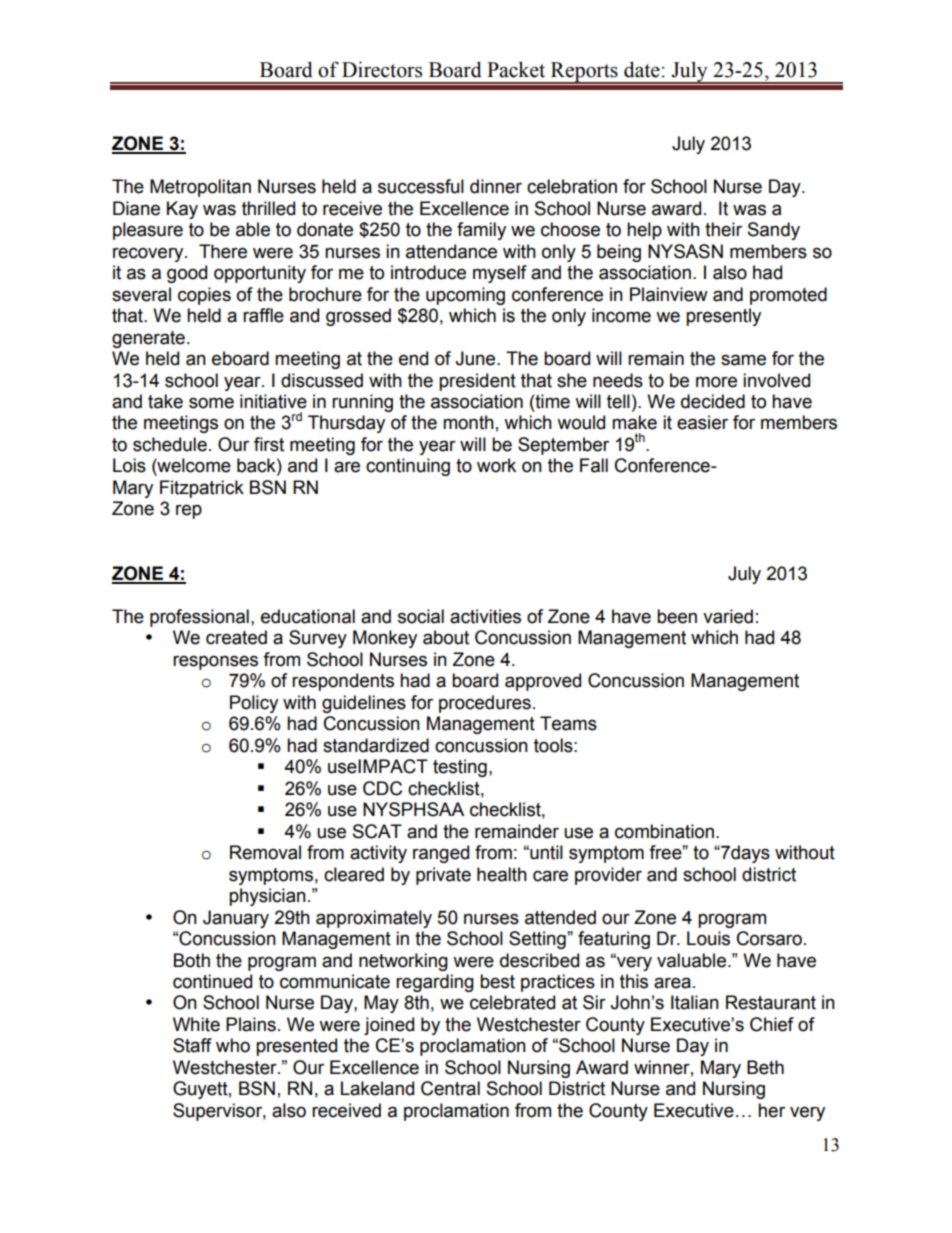 This page has width=952, height=1233. Describe the element at coordinates (723, 317) in the page. I see `presently` at that location.
